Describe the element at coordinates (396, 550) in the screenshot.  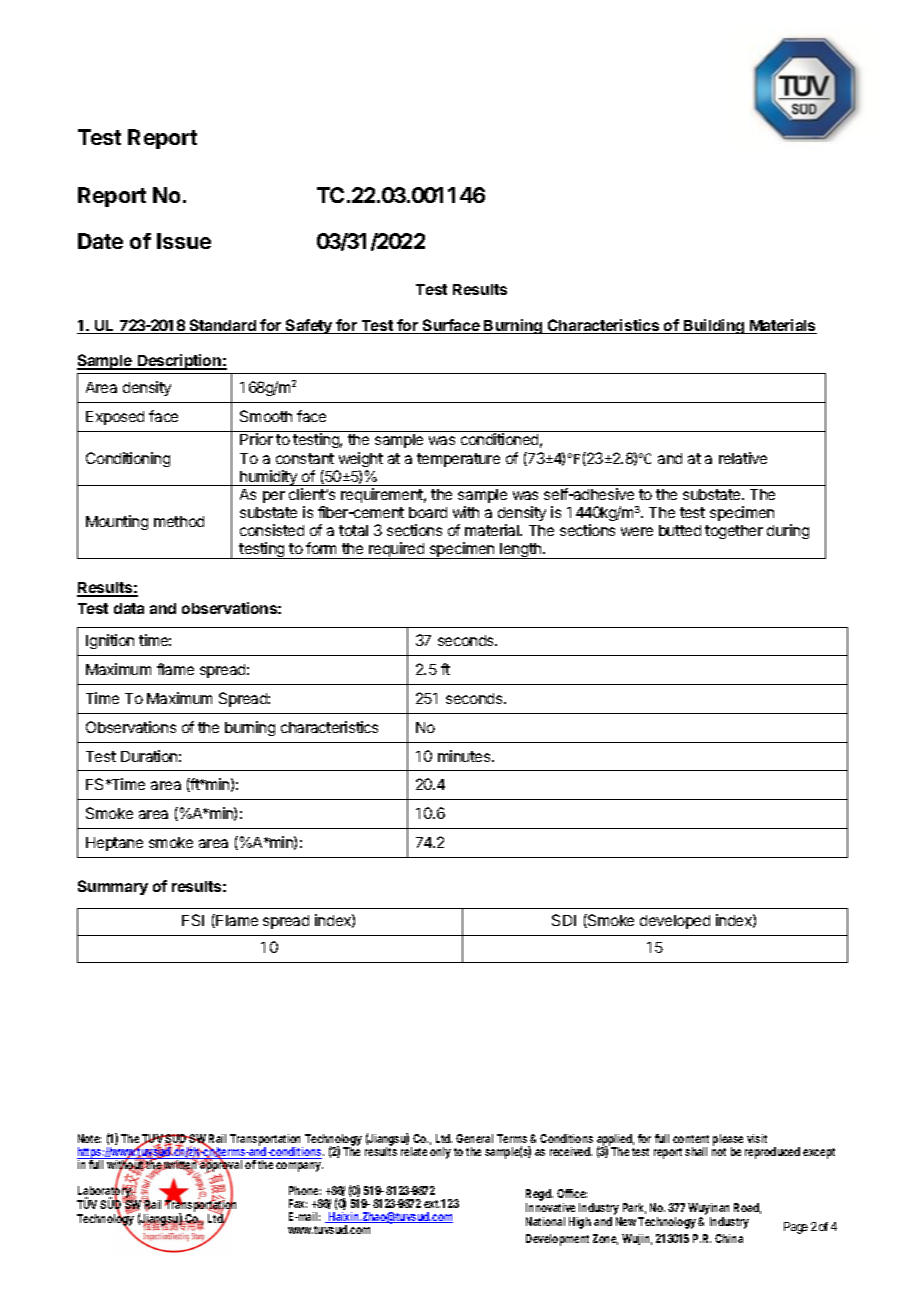
I see `required` at that location.
